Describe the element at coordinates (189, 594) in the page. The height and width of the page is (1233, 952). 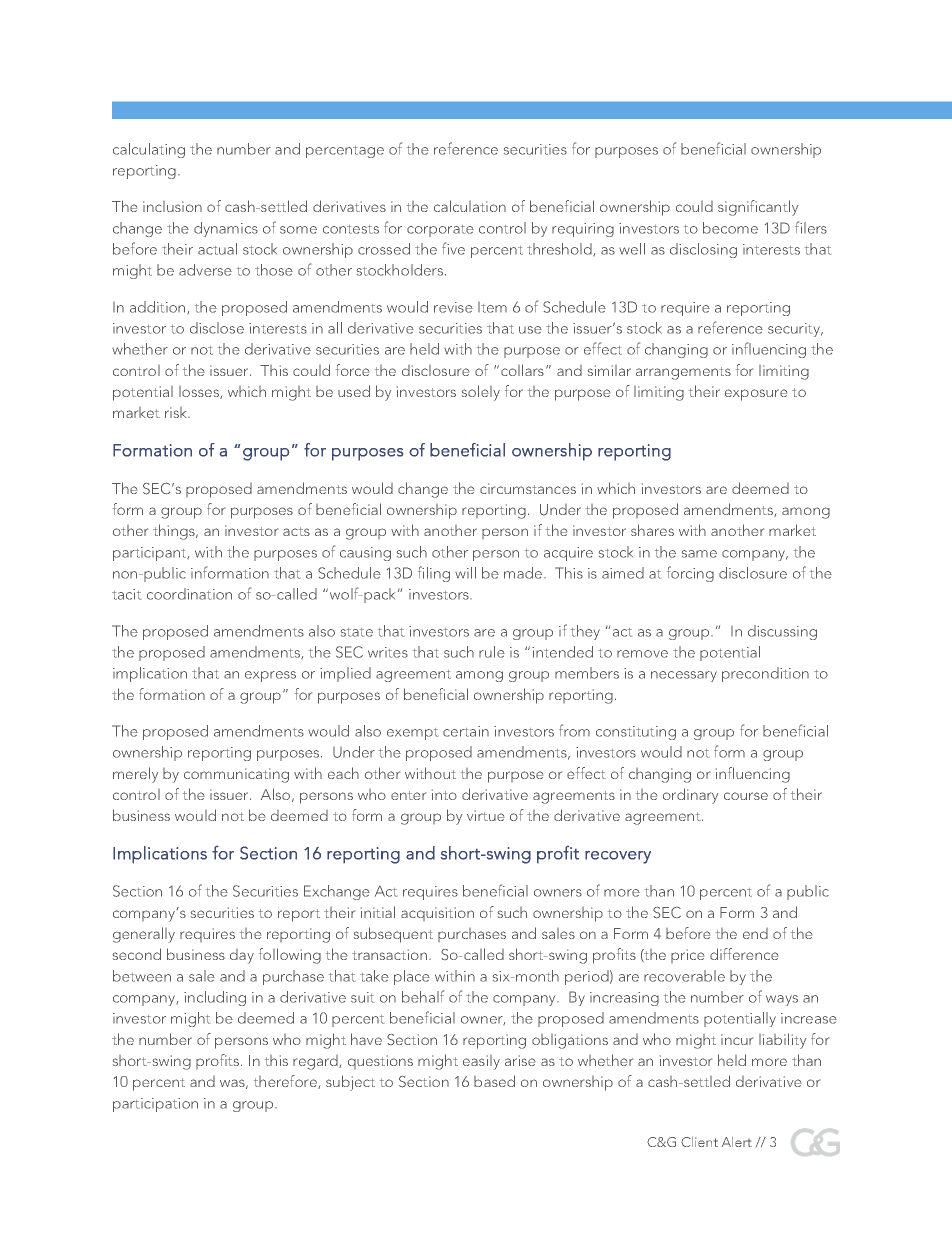
I see `coordination` at that location.
